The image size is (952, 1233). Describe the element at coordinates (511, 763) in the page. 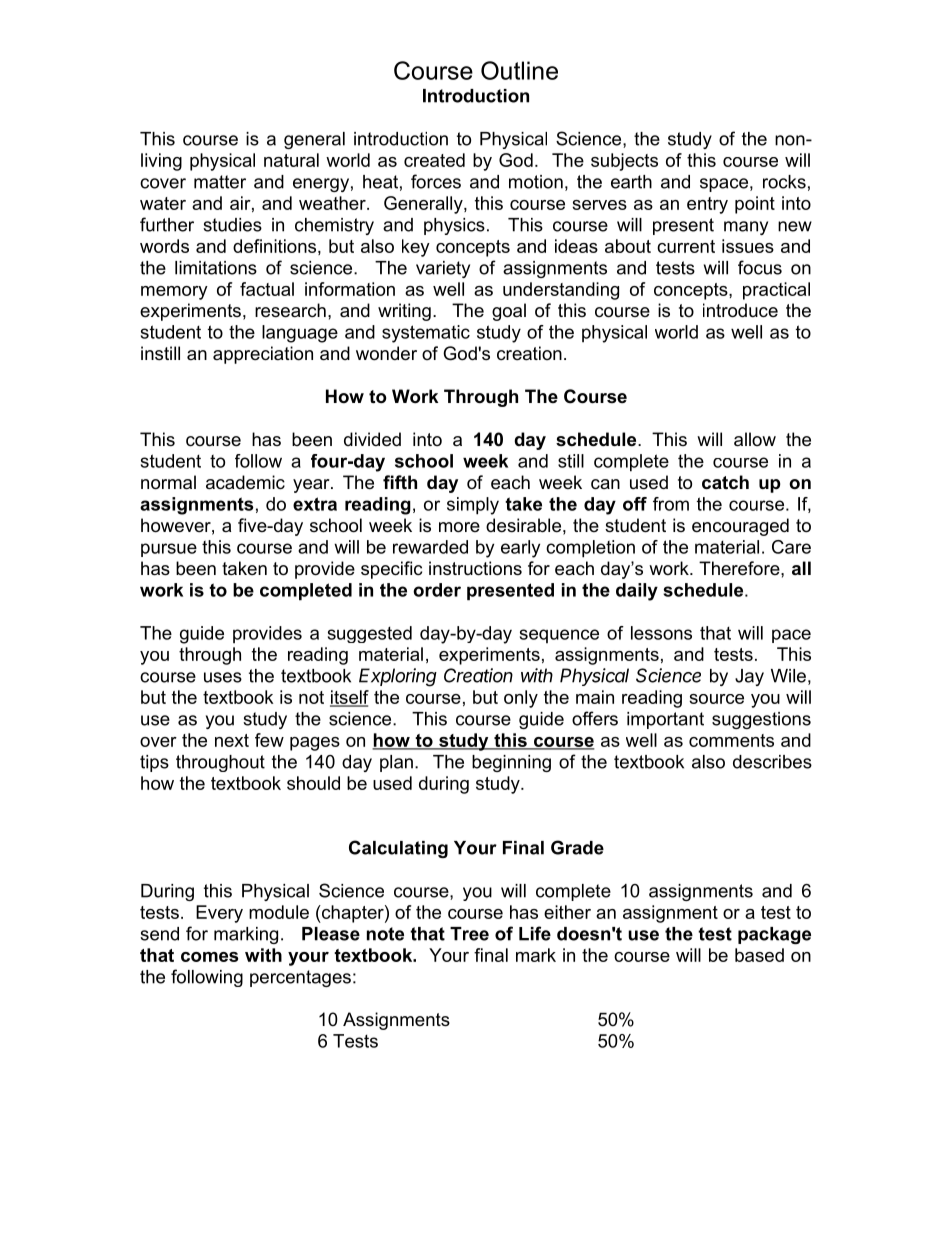

I see `beginning` at that location.
